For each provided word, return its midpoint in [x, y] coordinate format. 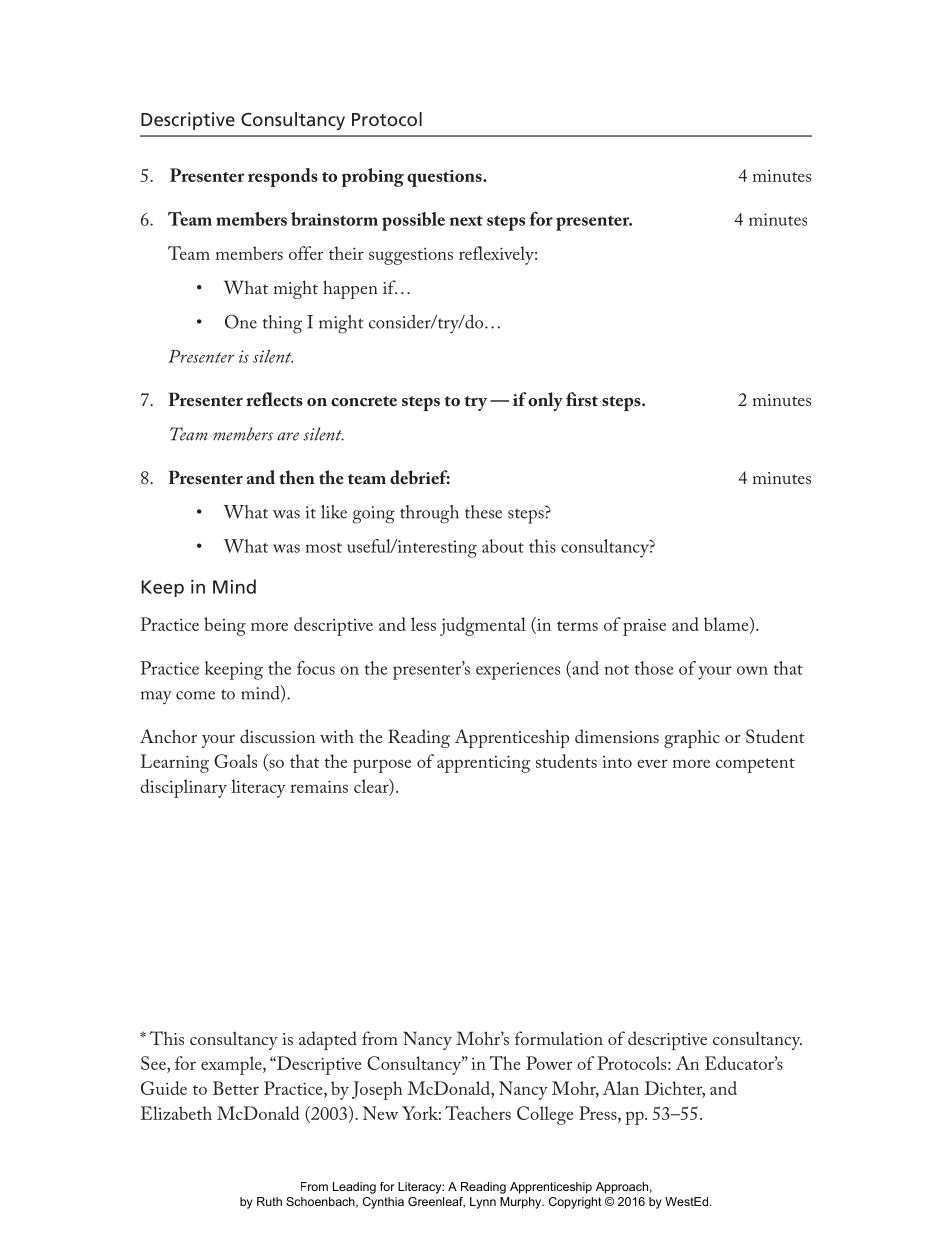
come [195, 695]
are [288, 436]
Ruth [269, 1201]
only [545, 401]
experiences [518, 671]
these [483, 512]
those [654, 668]
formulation [559, 1038]
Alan [621, 1088]
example [232, 1065]
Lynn [483, 1203]
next [466, 220]
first [582, 399]
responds [283, 177]
